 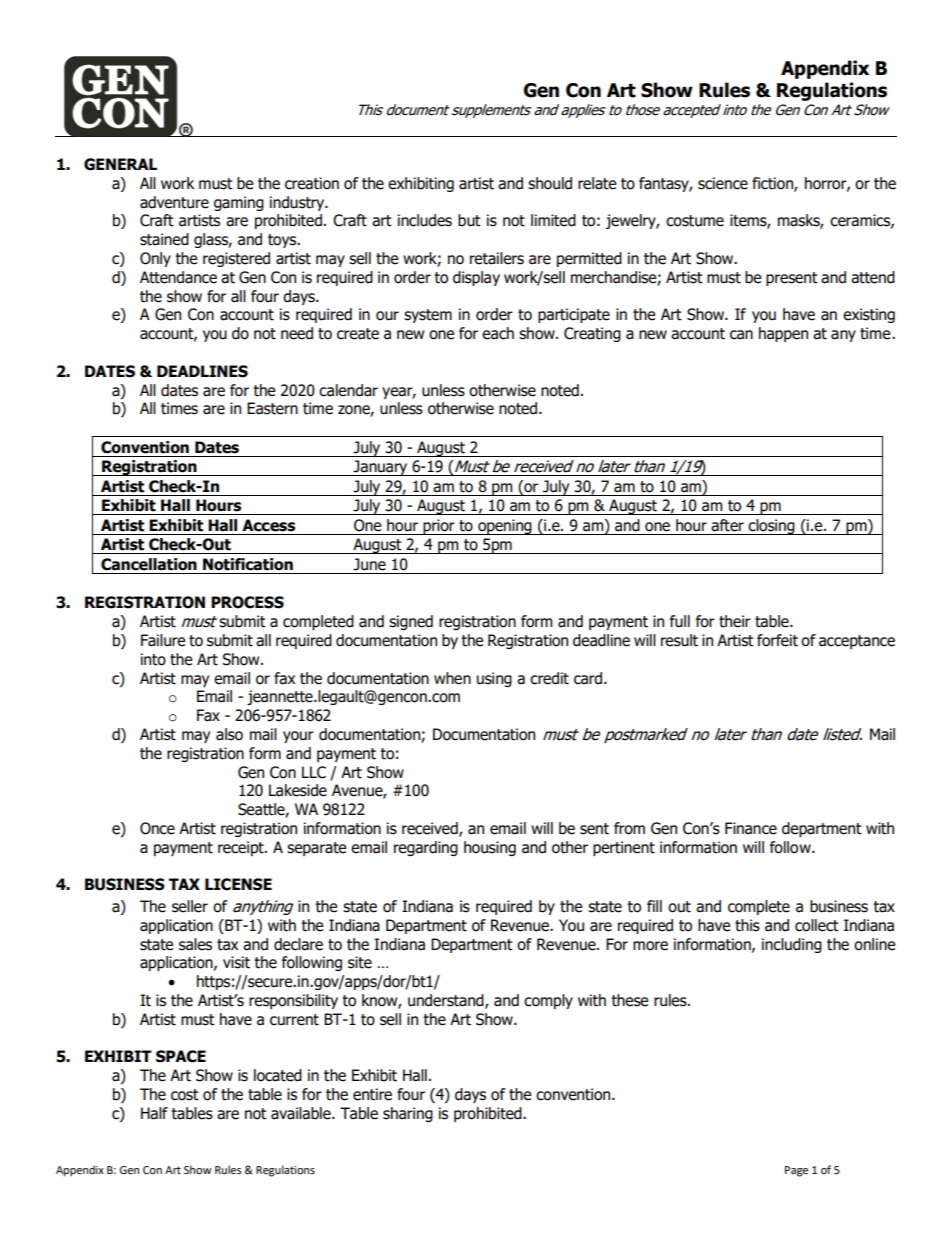 What do you see at coordinates (408, 1114) in the image?
I see `sharing` at bounding box center [408, 1114].
